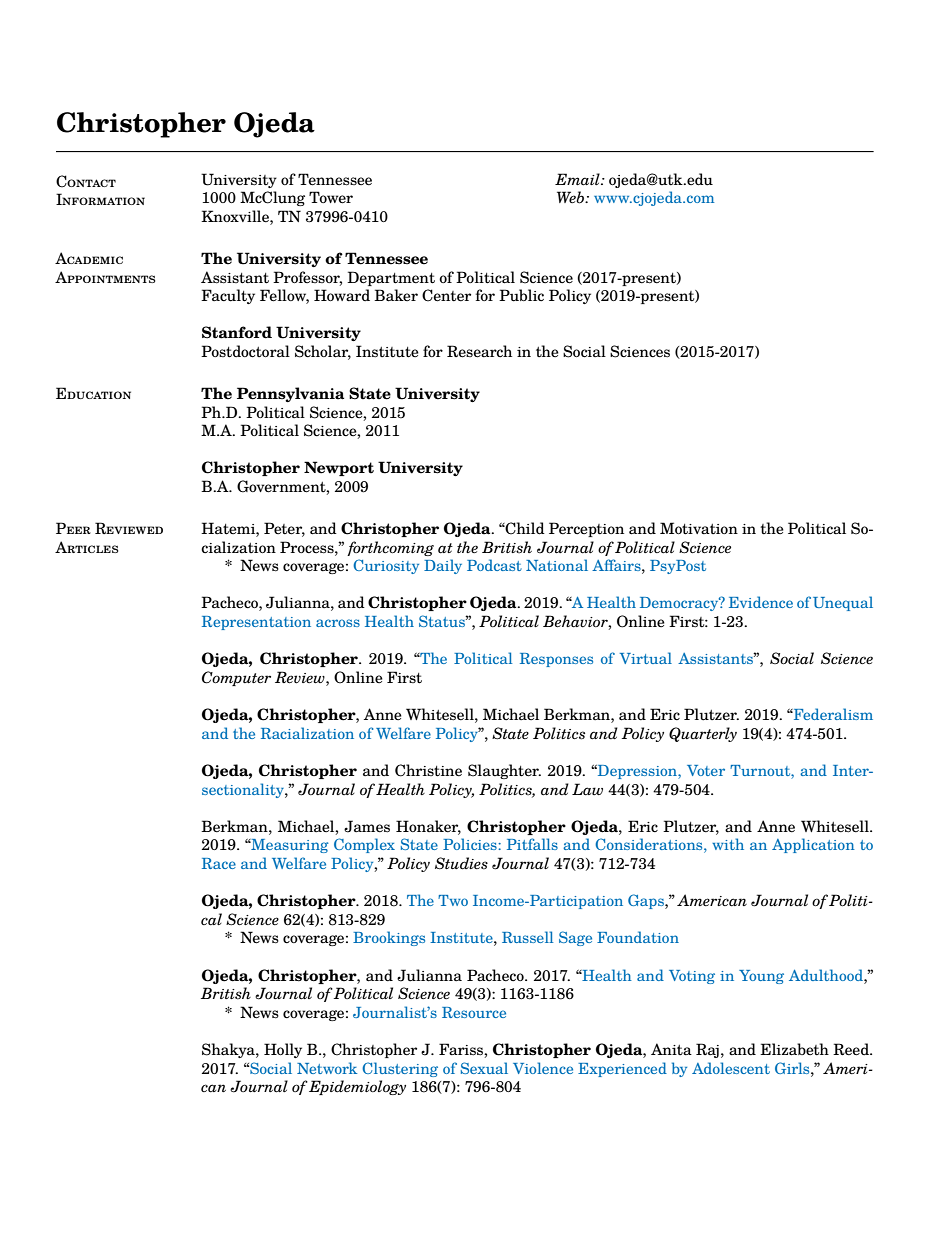 The height and width of the screenshot is (1233, 952). What do you see at coordinates (236, 678) in the screenshot?
I see `Computer` at bounding box center [236, 678].
